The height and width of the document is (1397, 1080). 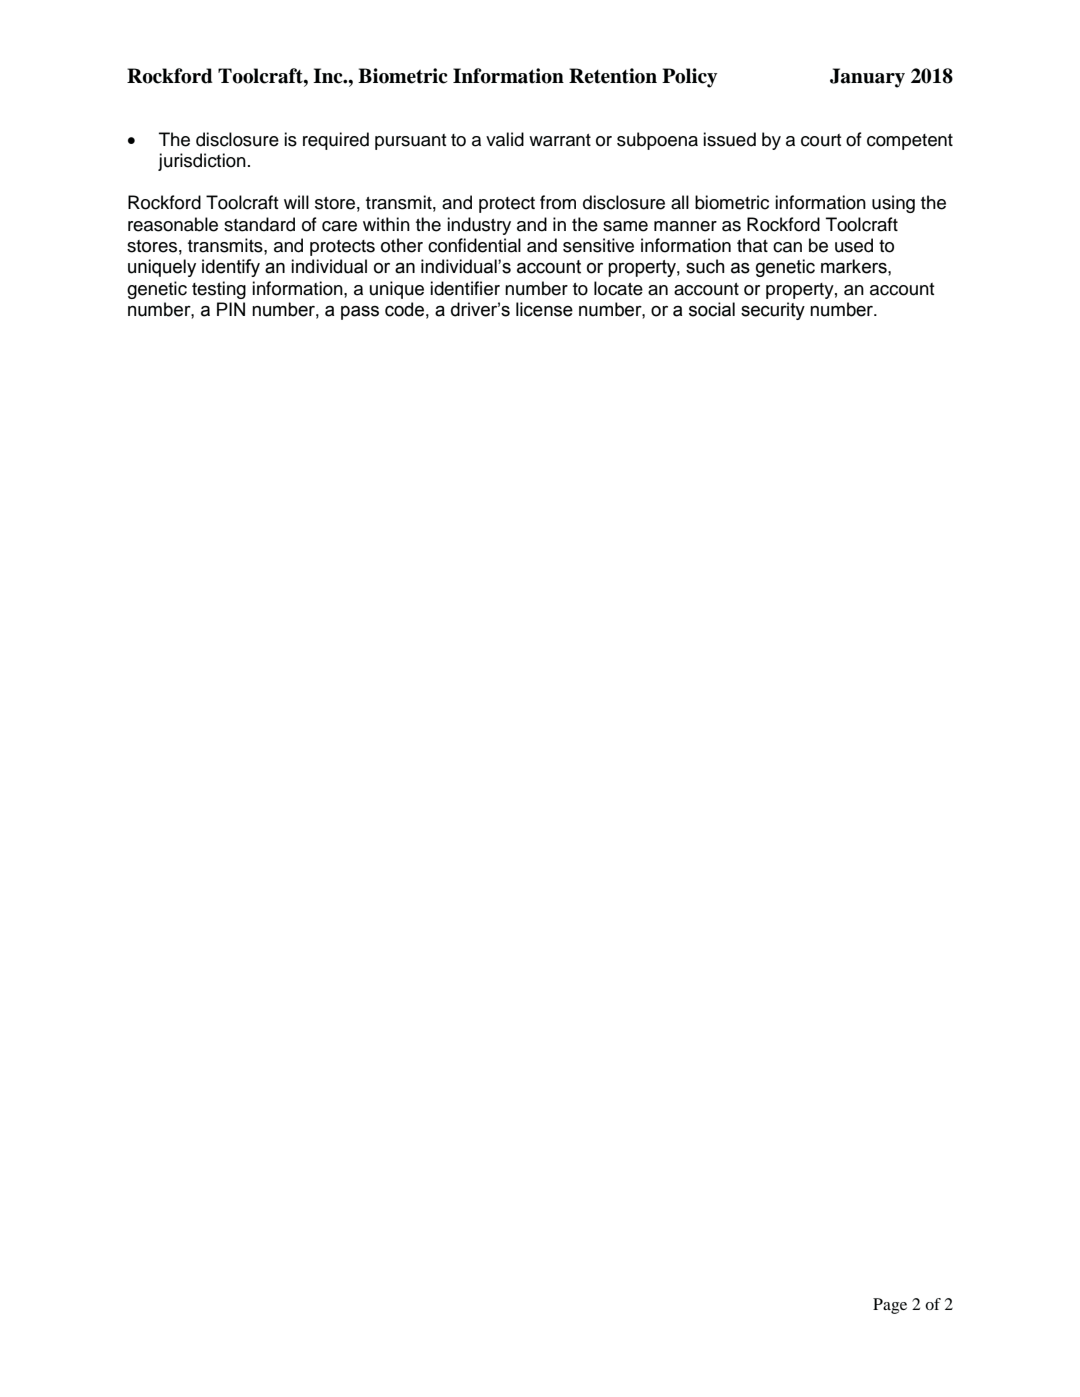 What do you see at coordinates (360, 313) in the document?
I see `pass` at bounding box center [360, 313].
